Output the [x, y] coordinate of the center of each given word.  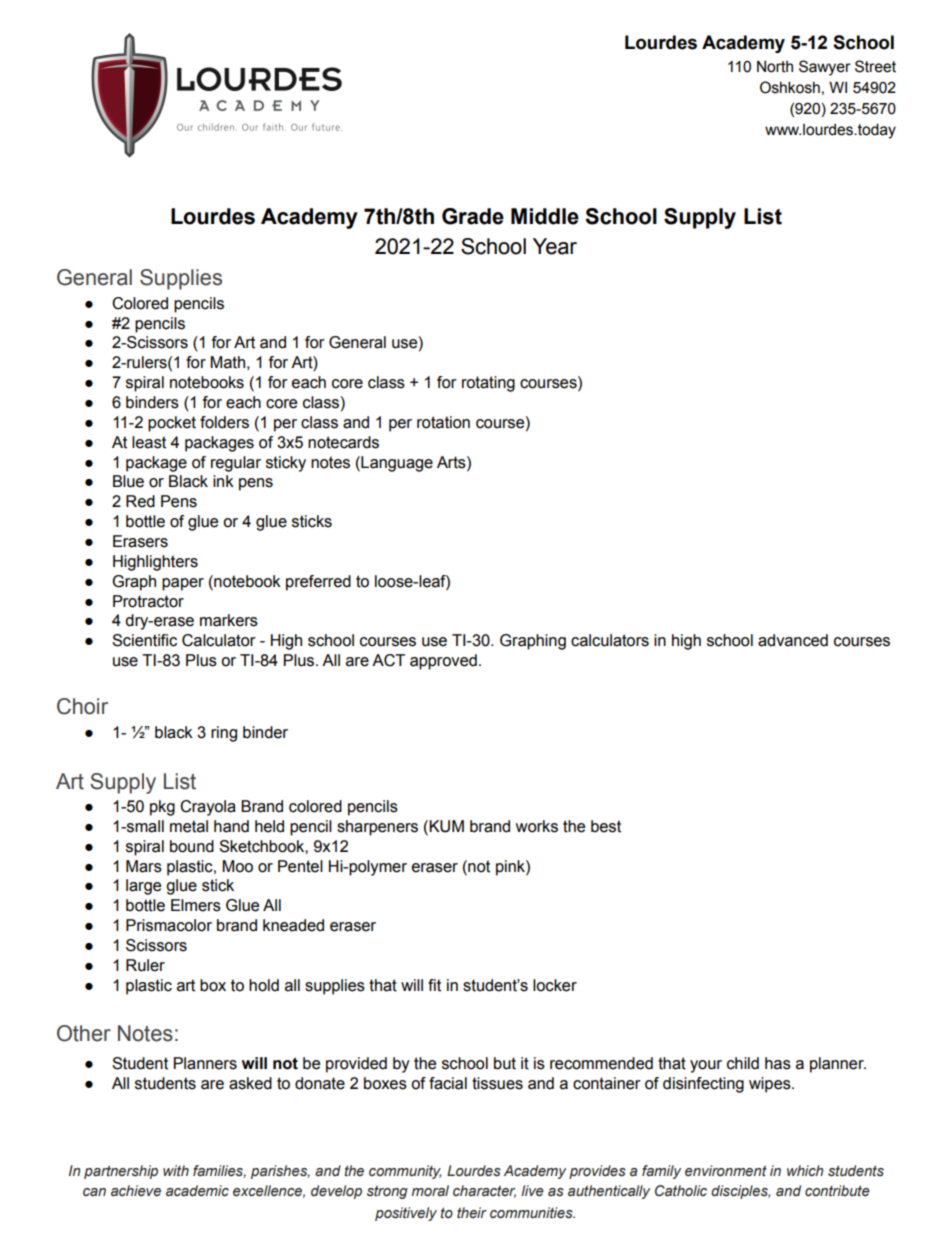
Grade [473, 216]
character [484, 1191]
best [606, 826]
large [143, 887]
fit [434, 985]
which [805, 1171]
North [775, 67]
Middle [545, 216]
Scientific [144, 640]
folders [224, 422]
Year [555, 246]
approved [443, 662]
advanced [793, 640]
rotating [488, 384]
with [176, 1170]
